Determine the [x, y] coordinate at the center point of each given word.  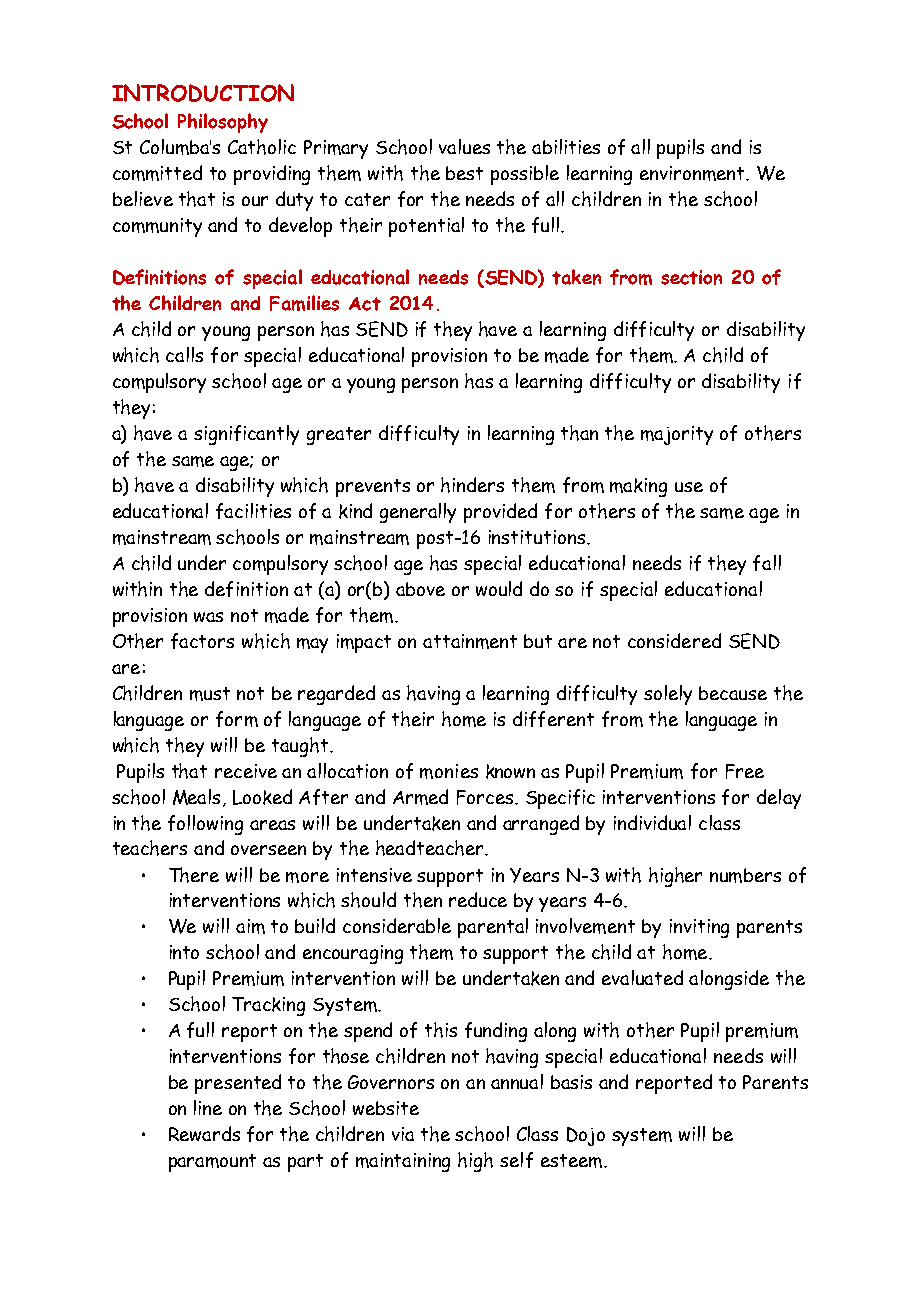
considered [674, 640]
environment [693, 173]
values [464, 146]
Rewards [204, 1133]
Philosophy [223, 123]
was [208, 617]
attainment [470, 641]
